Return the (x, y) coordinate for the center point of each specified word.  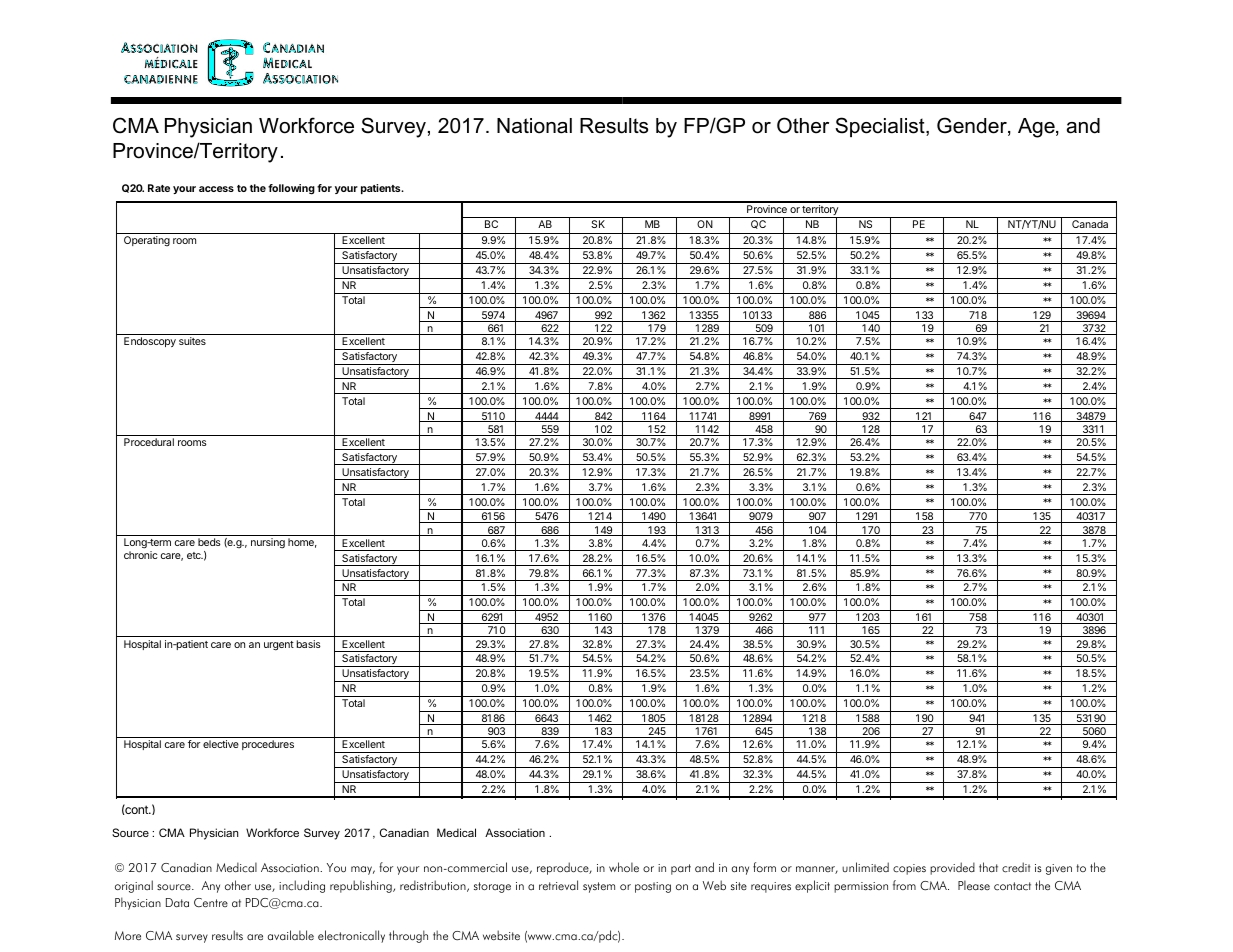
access (216, 189)
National (534, 126)
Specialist (881, 127)
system (599, 887)
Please (974, 885)
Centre (211, 903)
